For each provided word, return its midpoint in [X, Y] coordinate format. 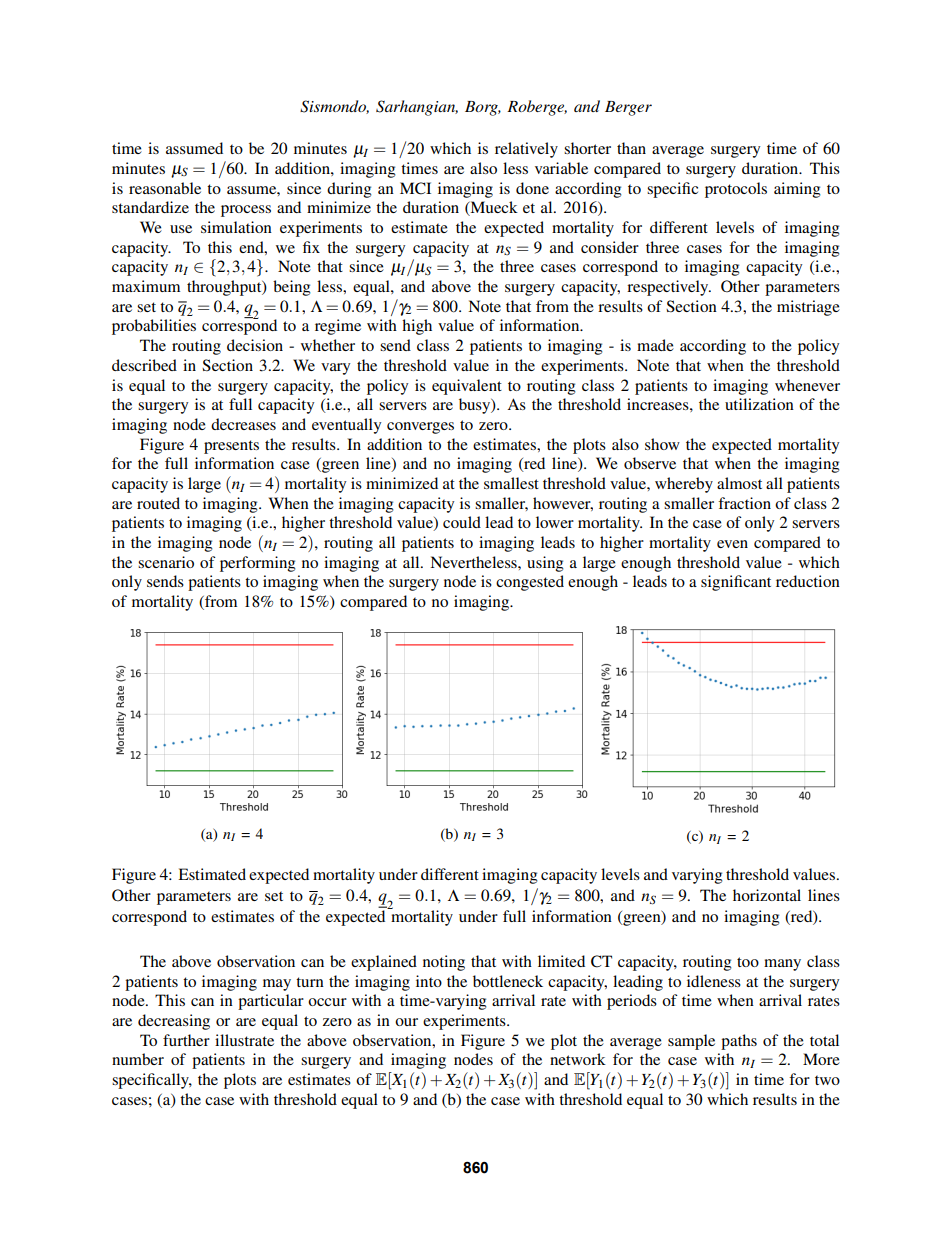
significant [736, 583]
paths [739, 1042]
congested [530, 583]
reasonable [165, 188]
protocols [736, 190]
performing [258, 564]
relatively [526, 150]
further [186, 1040]
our [406, 1022]
